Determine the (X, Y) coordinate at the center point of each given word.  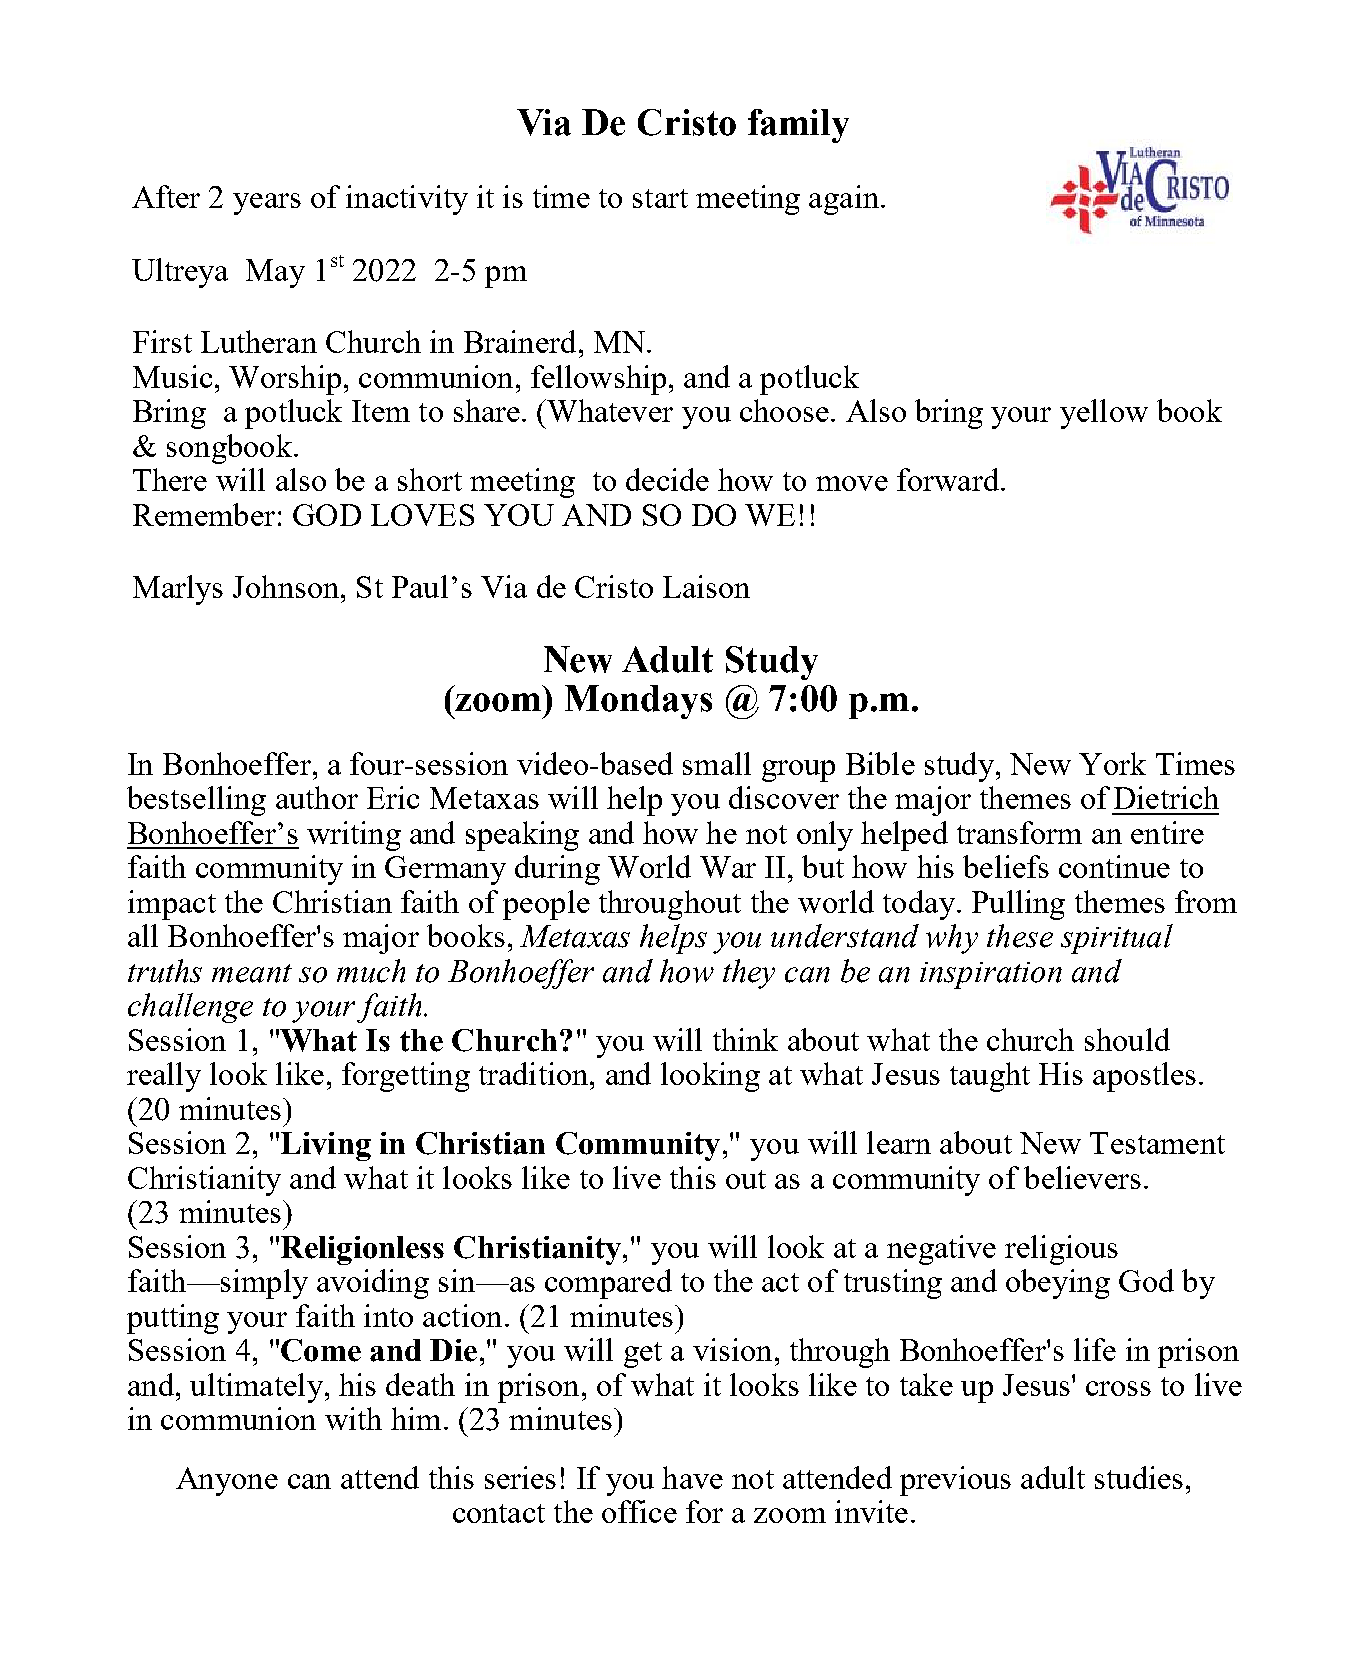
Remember (204, 514)
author (317, 797)
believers (1082, 1177)
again (844, 200)
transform (1019, 832)
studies (1139, 1477)
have (692, 1477)
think (745, 1039)
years (267, 204)
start (660, 198)
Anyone (227, 1481)
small (717, 763)
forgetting (406, 1077)
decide (667, 479)
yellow (1104, 414)
